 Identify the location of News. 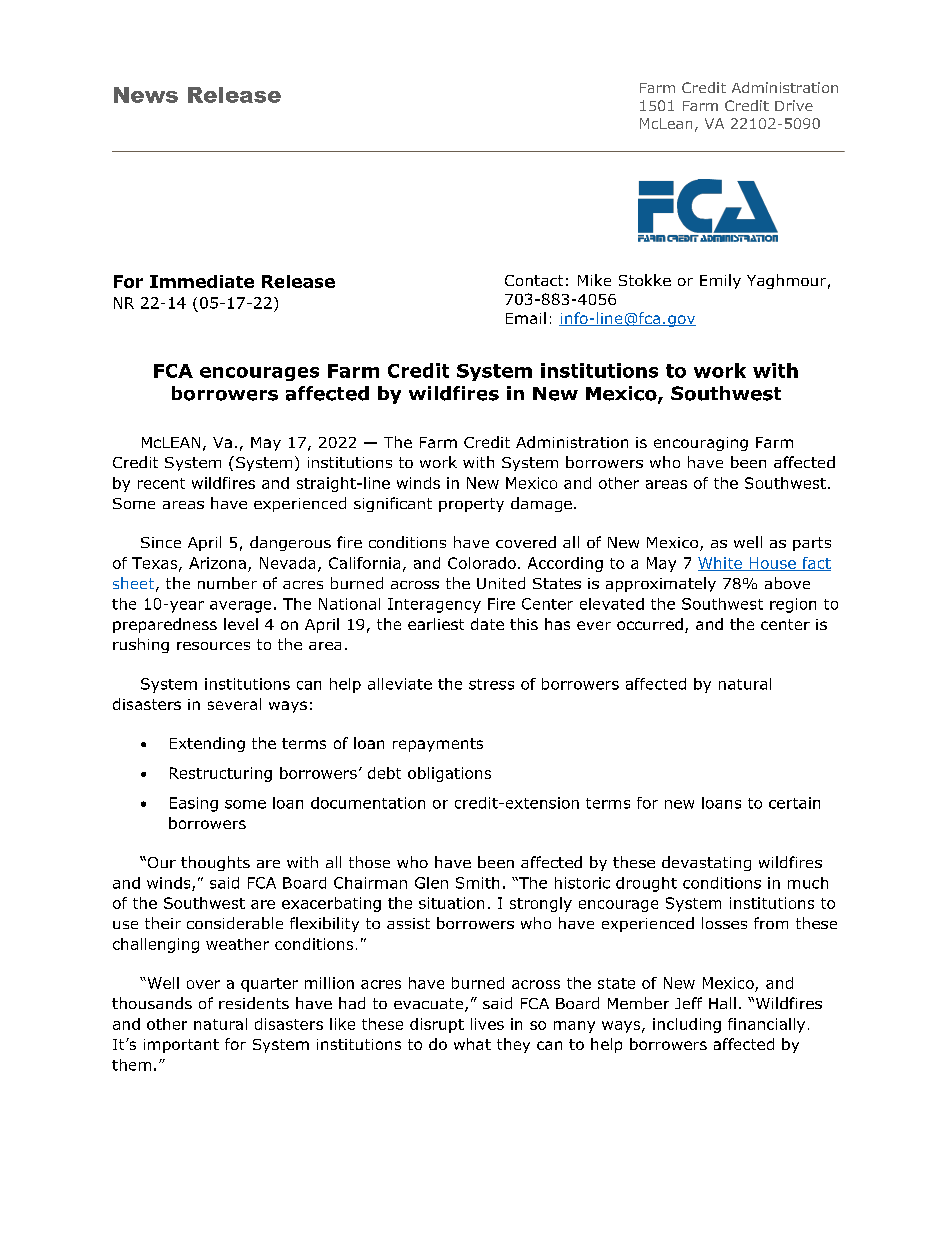
(146, 95).
